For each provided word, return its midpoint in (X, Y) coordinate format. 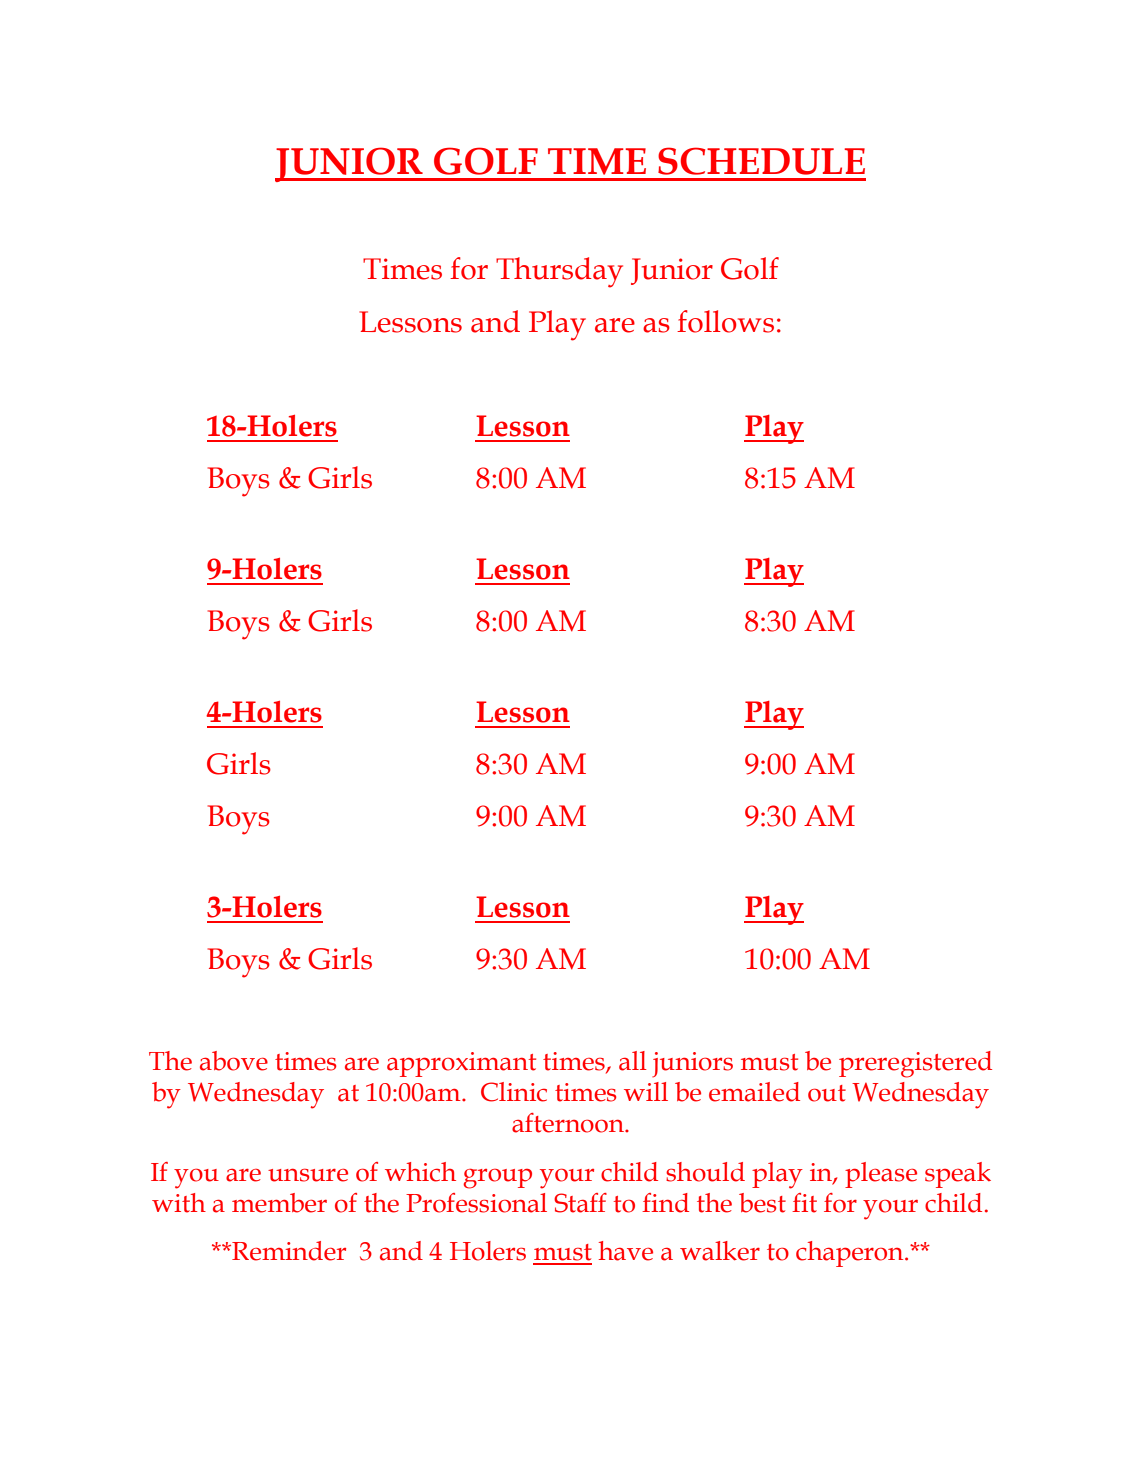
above (234, 1061)
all (633, 1061)
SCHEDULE (761, 161)
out (827, 1093)
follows (725, 321)
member (279, 1203)
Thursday (559, 272)
